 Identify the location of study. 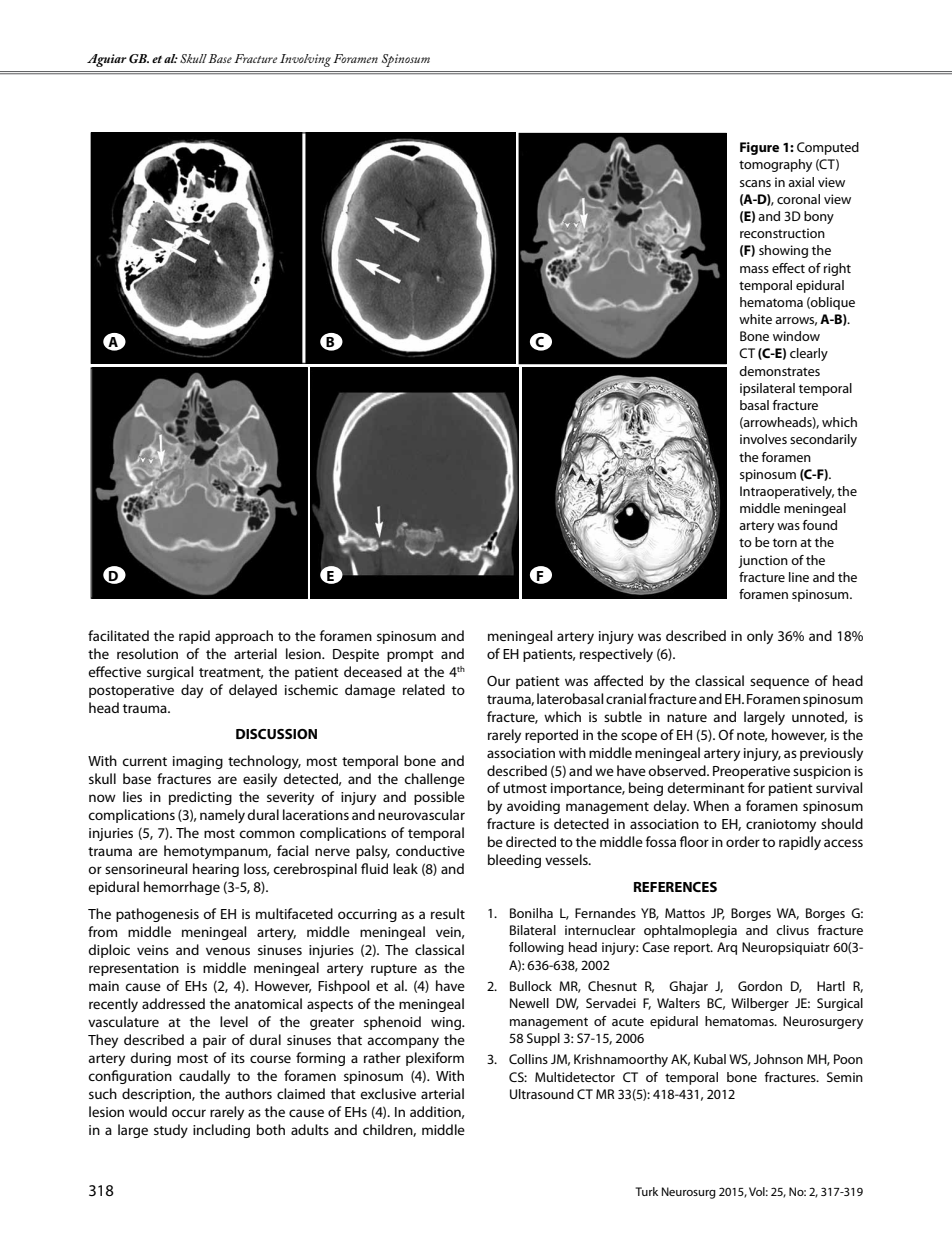
(171, 1131).
